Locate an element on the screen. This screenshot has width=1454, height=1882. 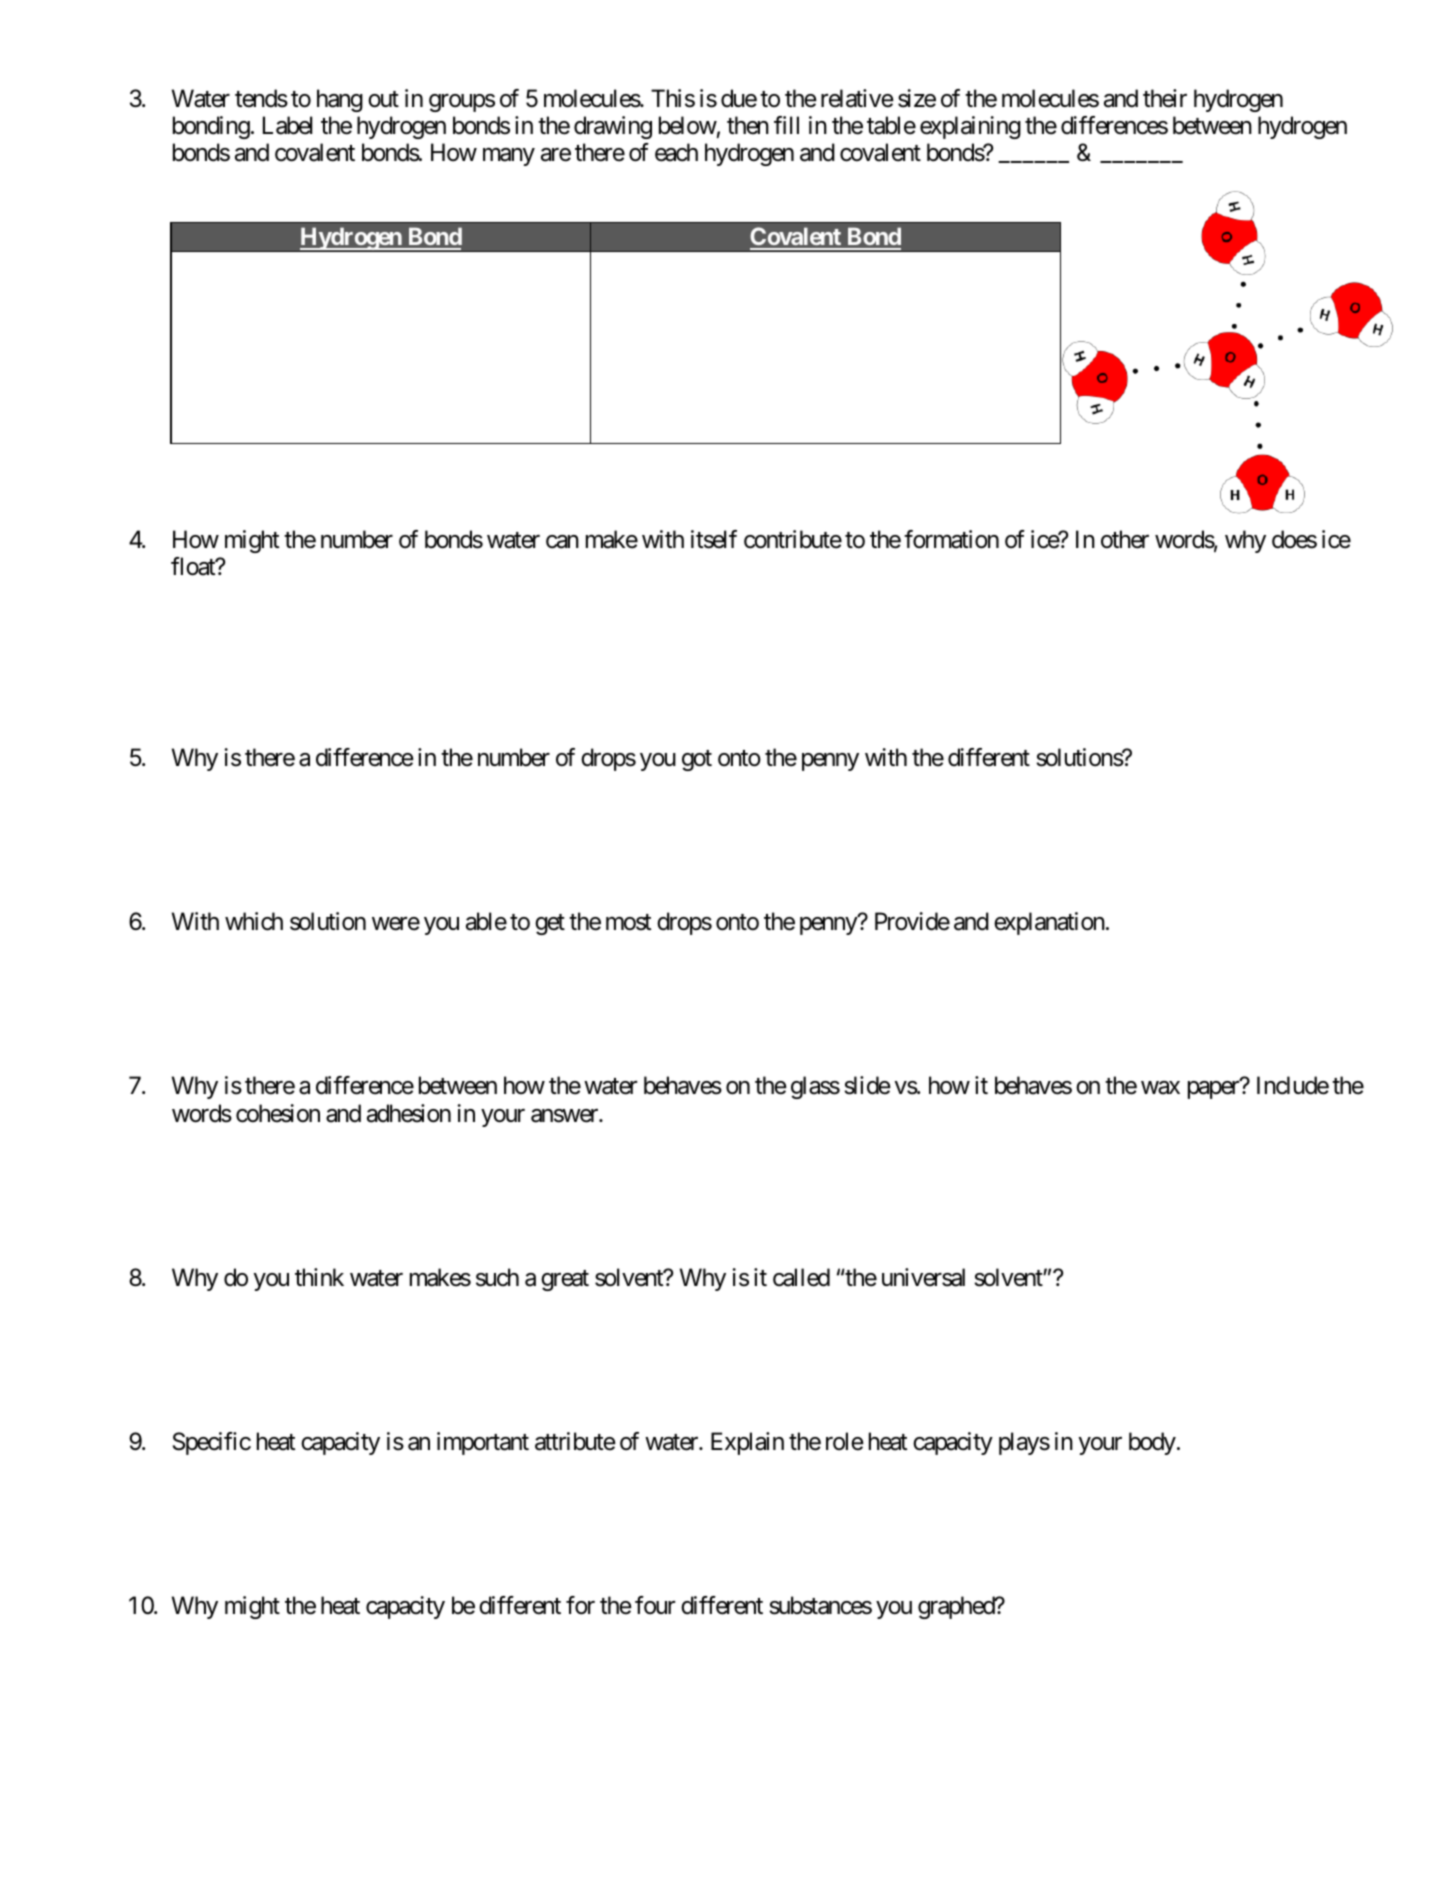
below is located at coordinates (688, 125).
